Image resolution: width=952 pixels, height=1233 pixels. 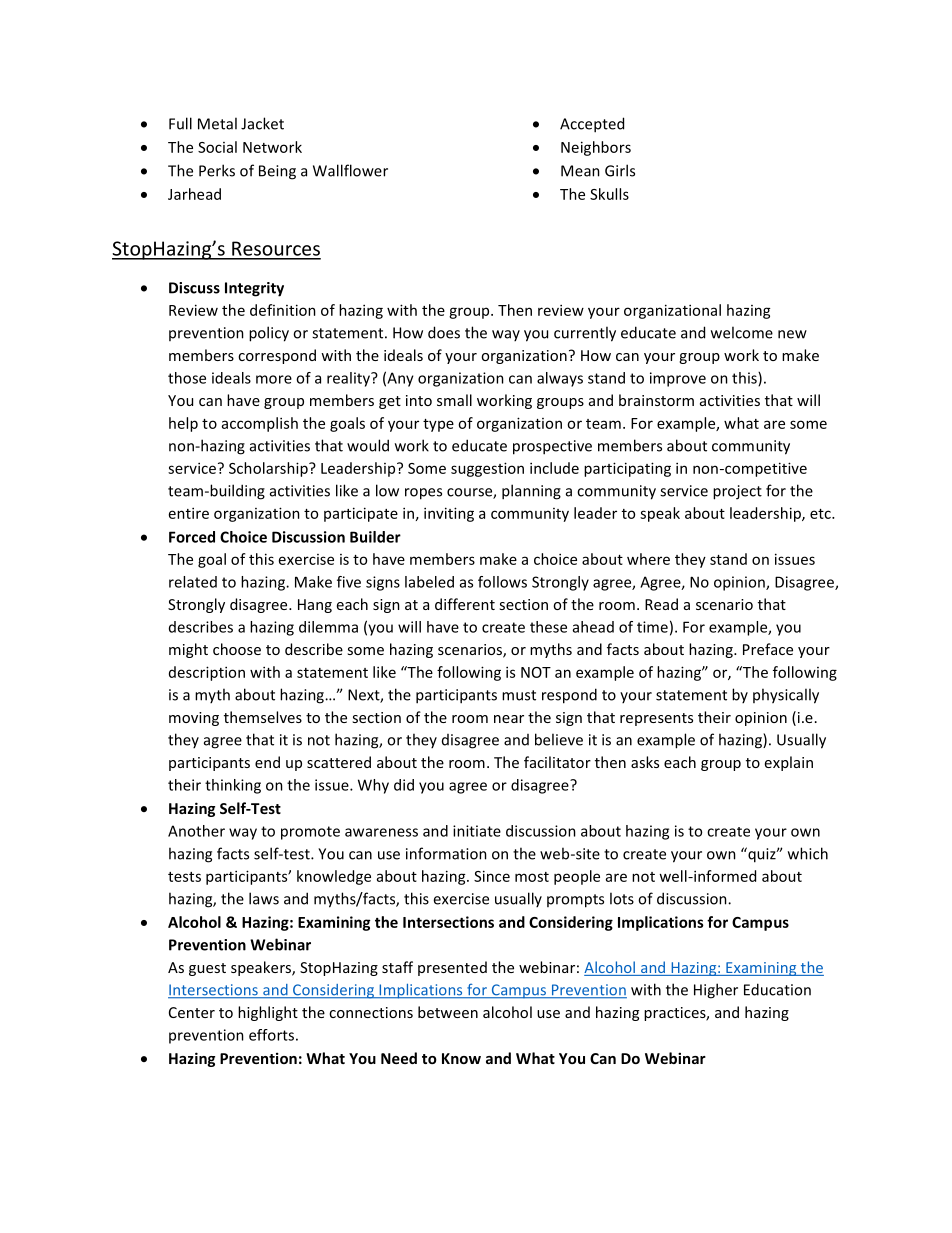 I want to click on follows, so click(x=502, y=582).
